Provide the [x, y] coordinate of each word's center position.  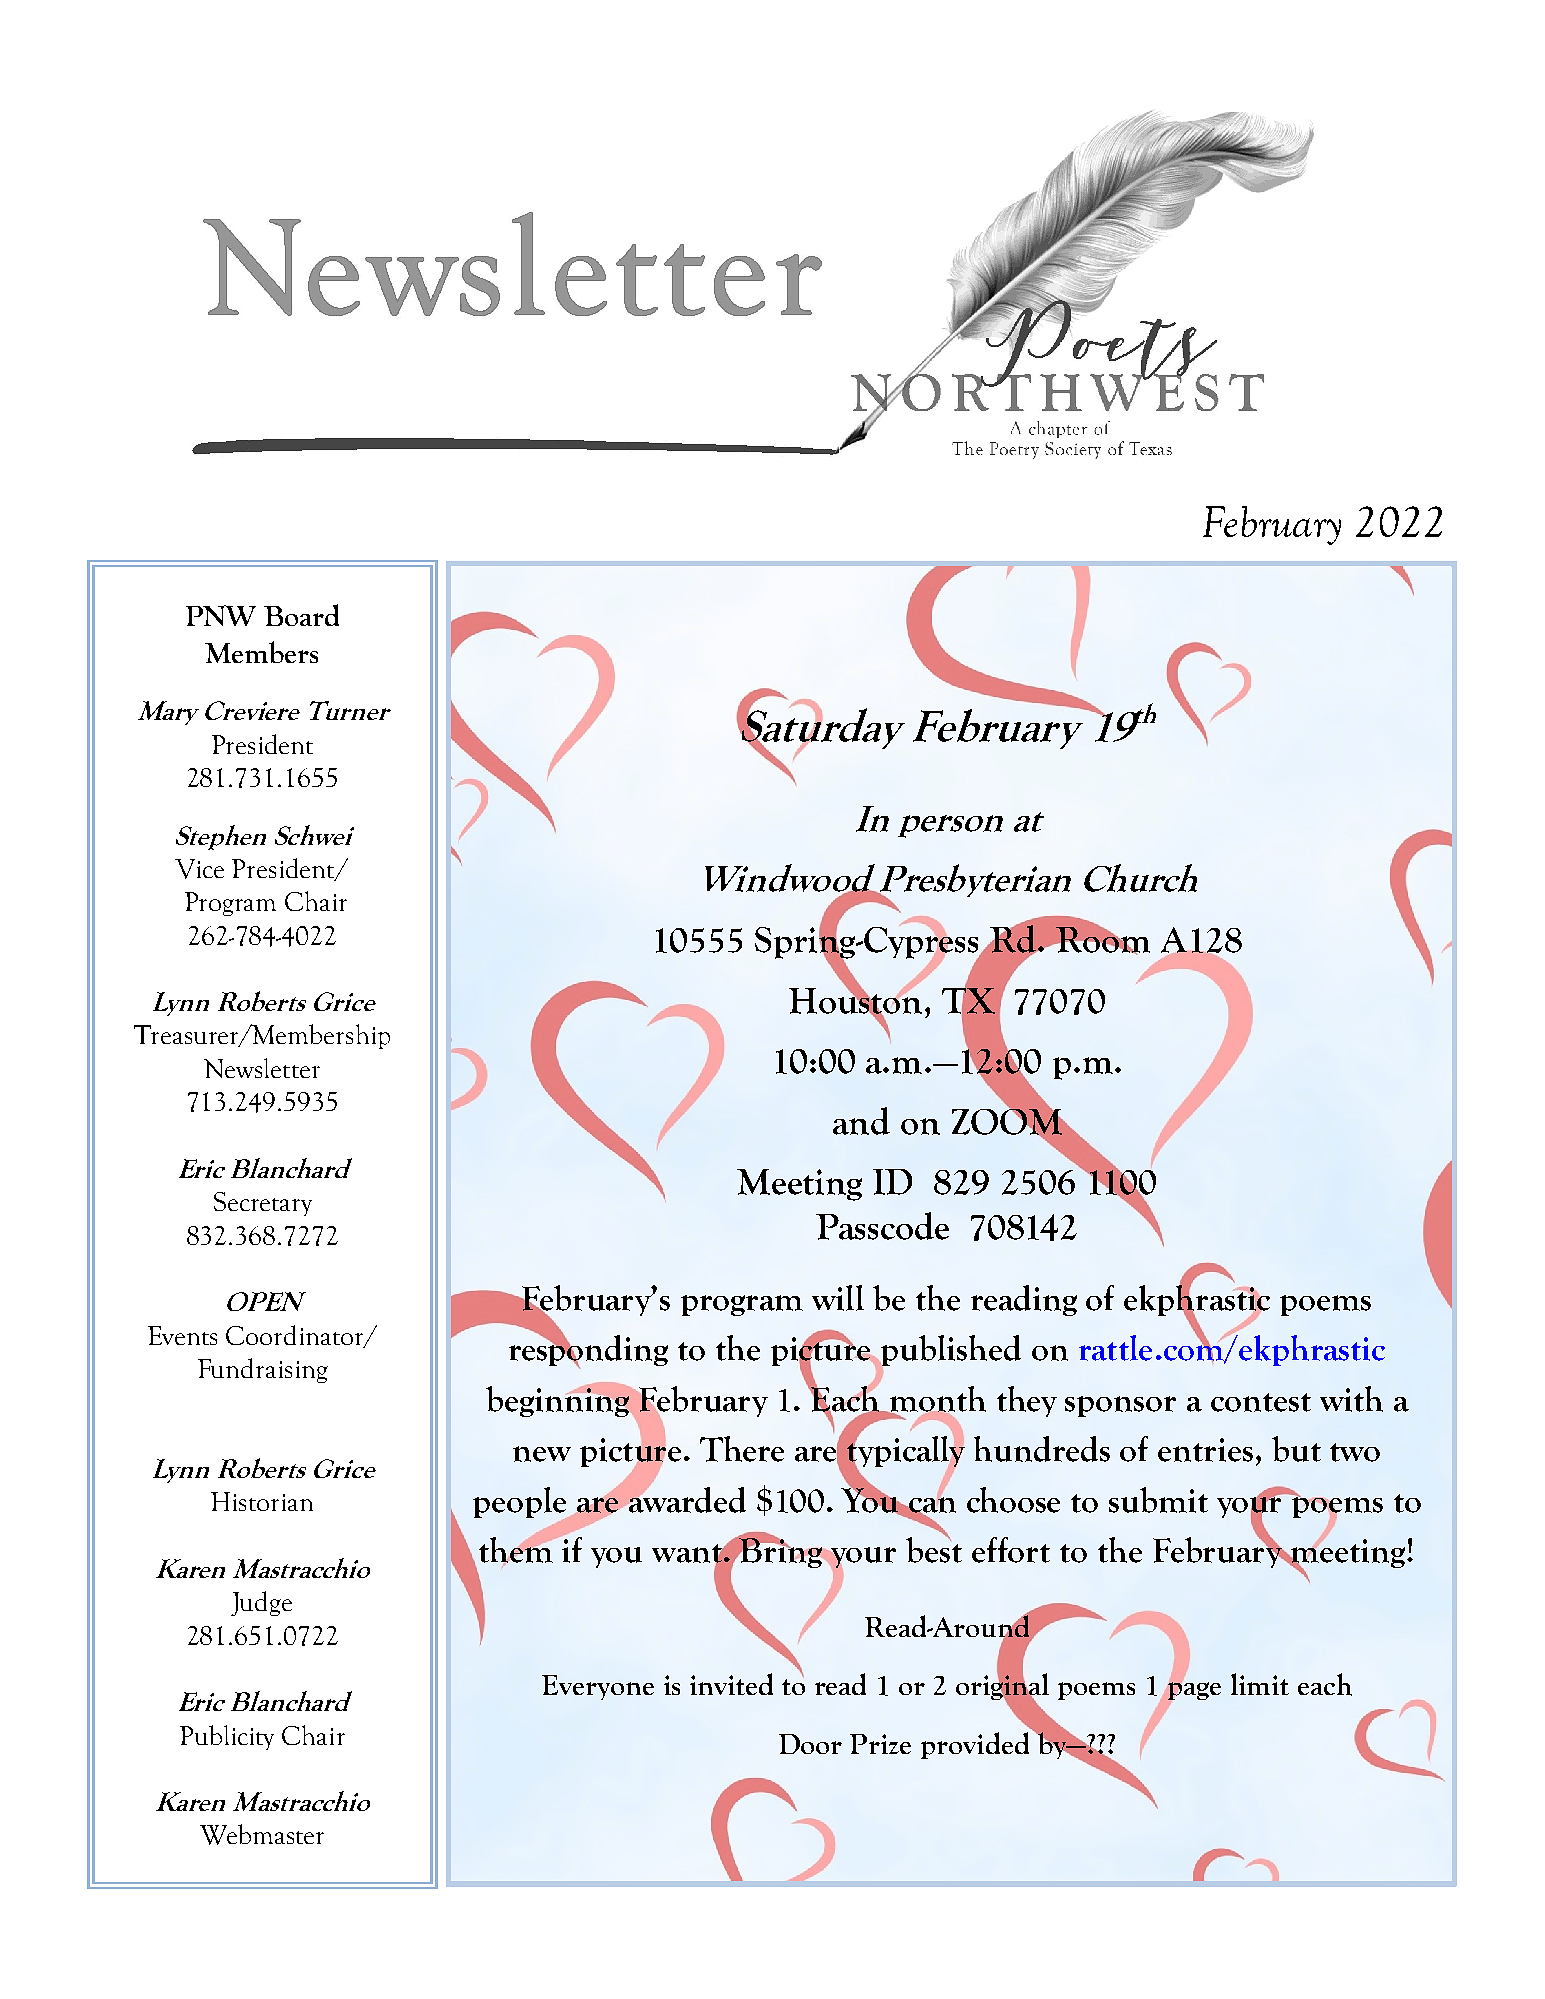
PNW [221, 615]
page [1194, 1690]
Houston [855, 1000]
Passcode [882, 1226]
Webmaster [262, 1834]
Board [301, 615]
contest [1261, 1402]
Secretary [263, 1204]
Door [810, 1744]
